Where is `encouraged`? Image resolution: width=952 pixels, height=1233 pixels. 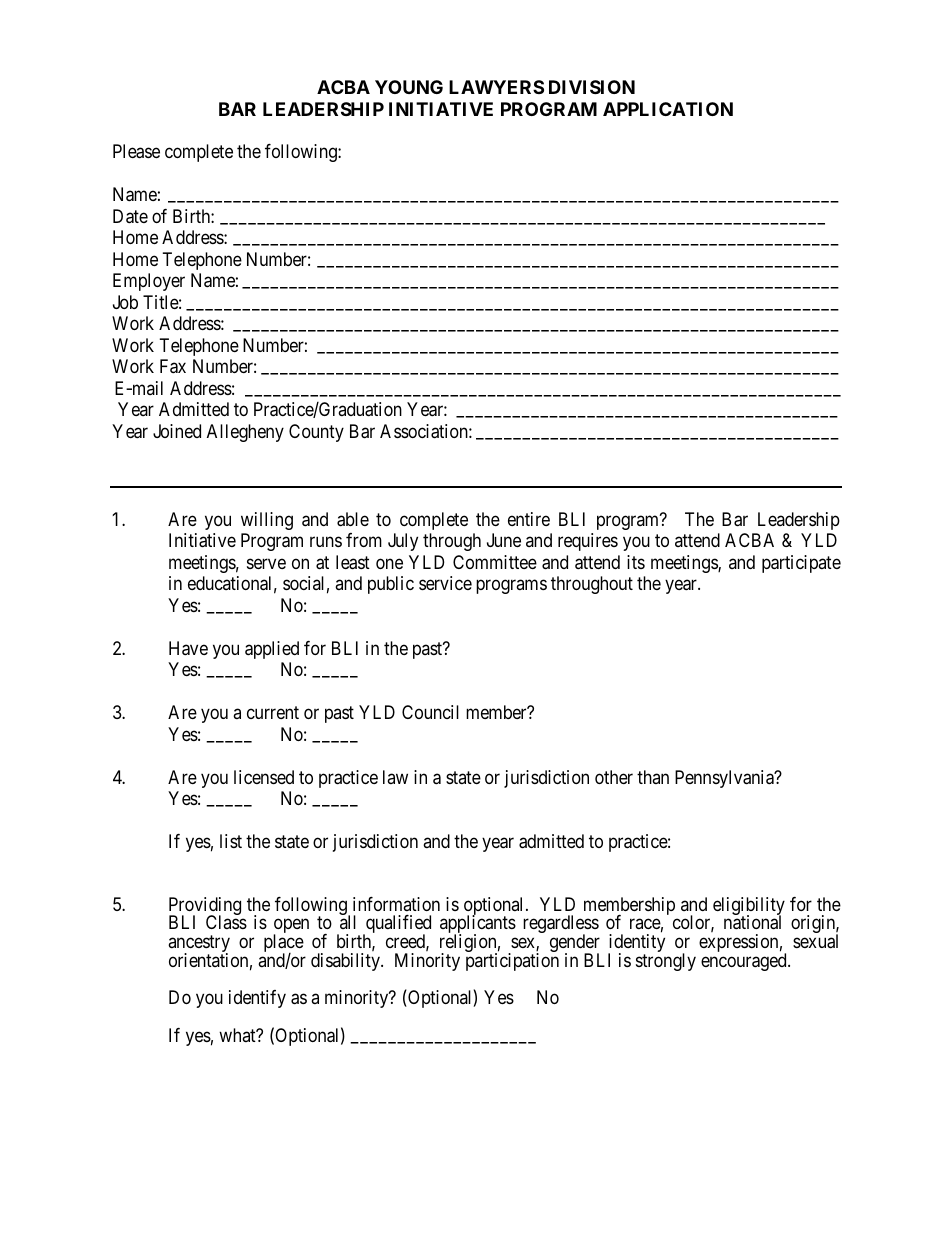
encouraged is located at coordinates (745, 962).
